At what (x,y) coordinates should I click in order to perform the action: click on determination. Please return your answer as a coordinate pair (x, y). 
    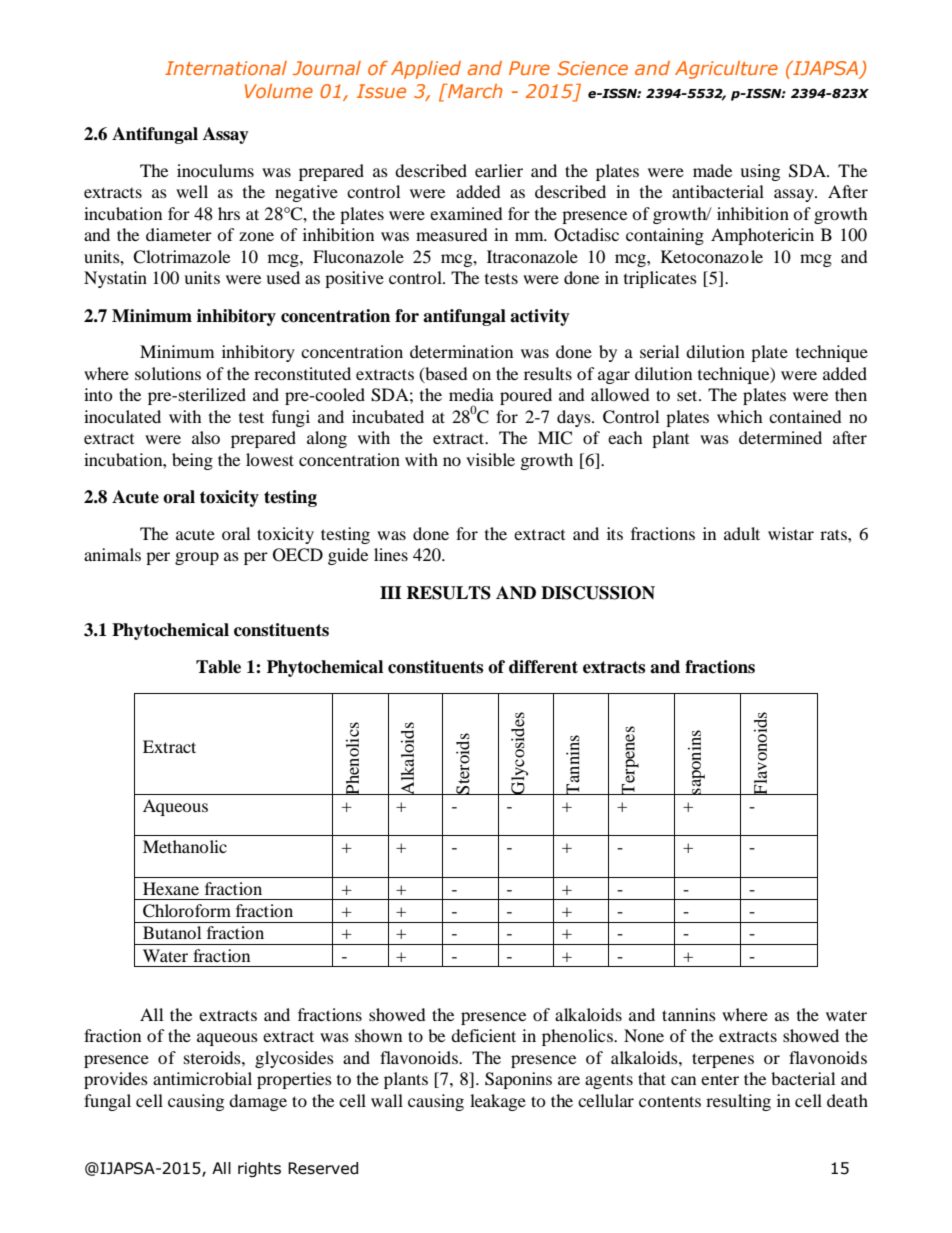
    Looking at the image, I should click on (461, 351).
